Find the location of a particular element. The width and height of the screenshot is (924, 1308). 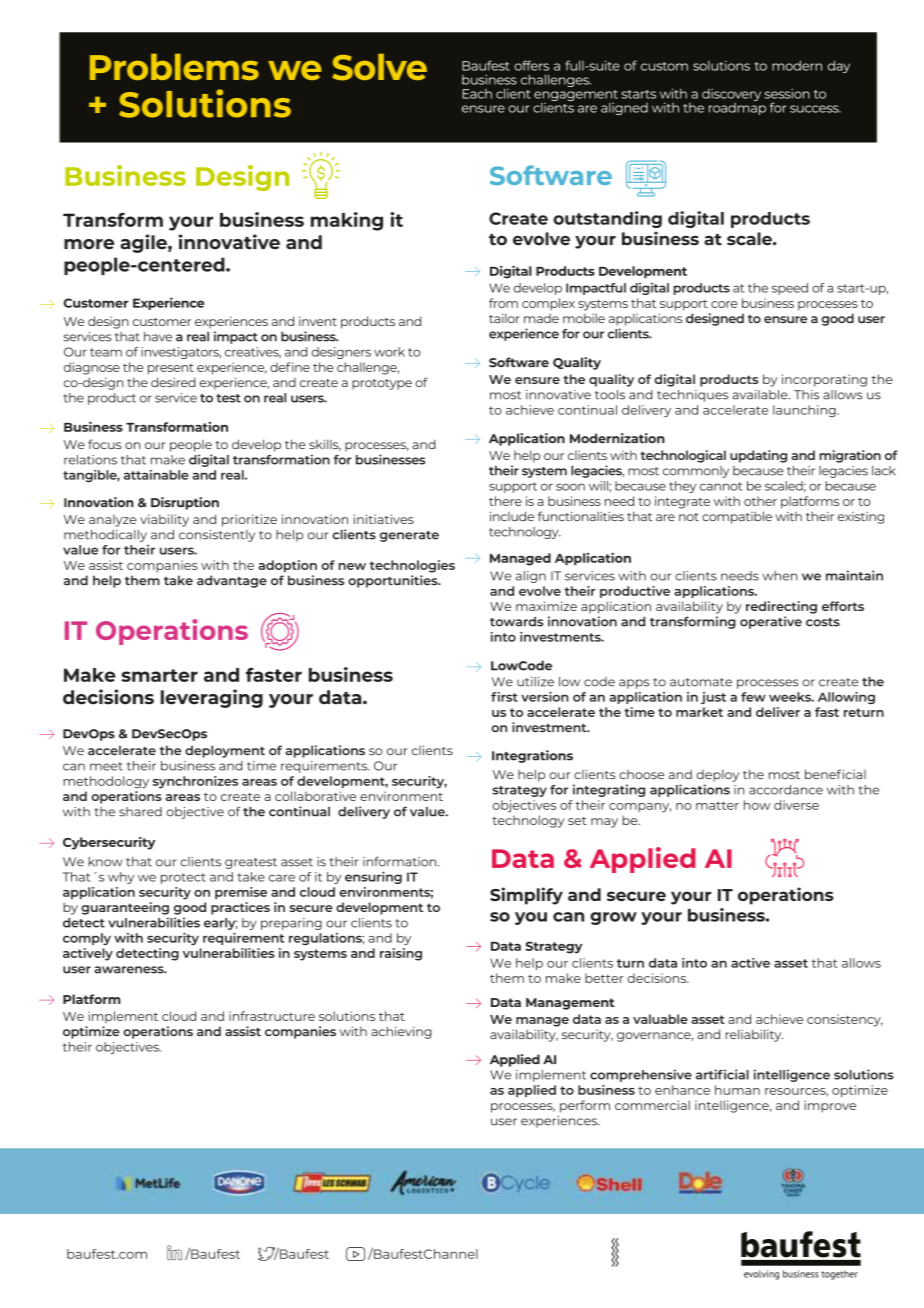

accordance is located at coordinates (786, 790).
